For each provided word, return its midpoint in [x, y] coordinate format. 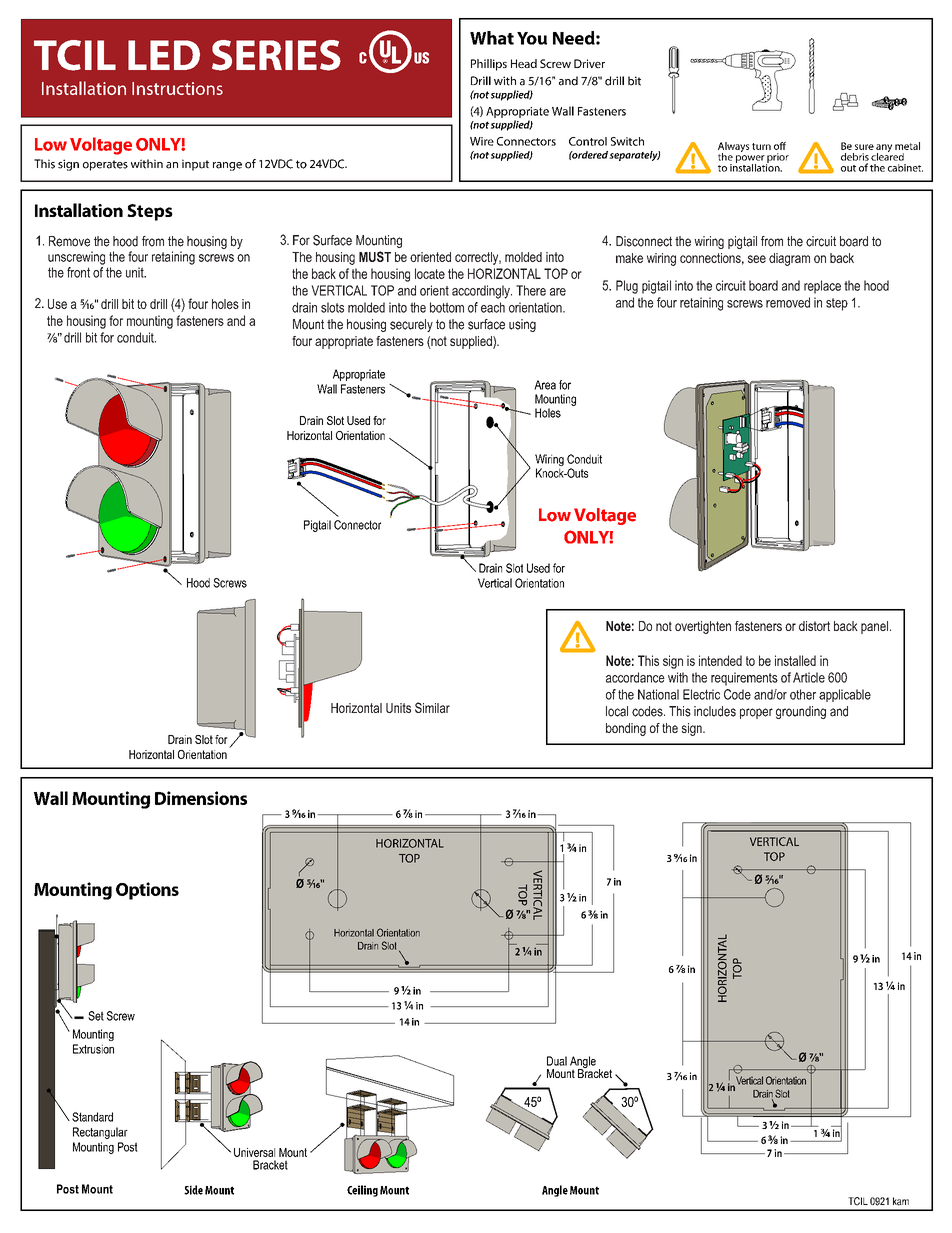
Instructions [177, 88]
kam [901, 1201]
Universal [254, 1152]
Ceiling [362, 1191]
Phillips [489, 65]
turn [761, 146]
